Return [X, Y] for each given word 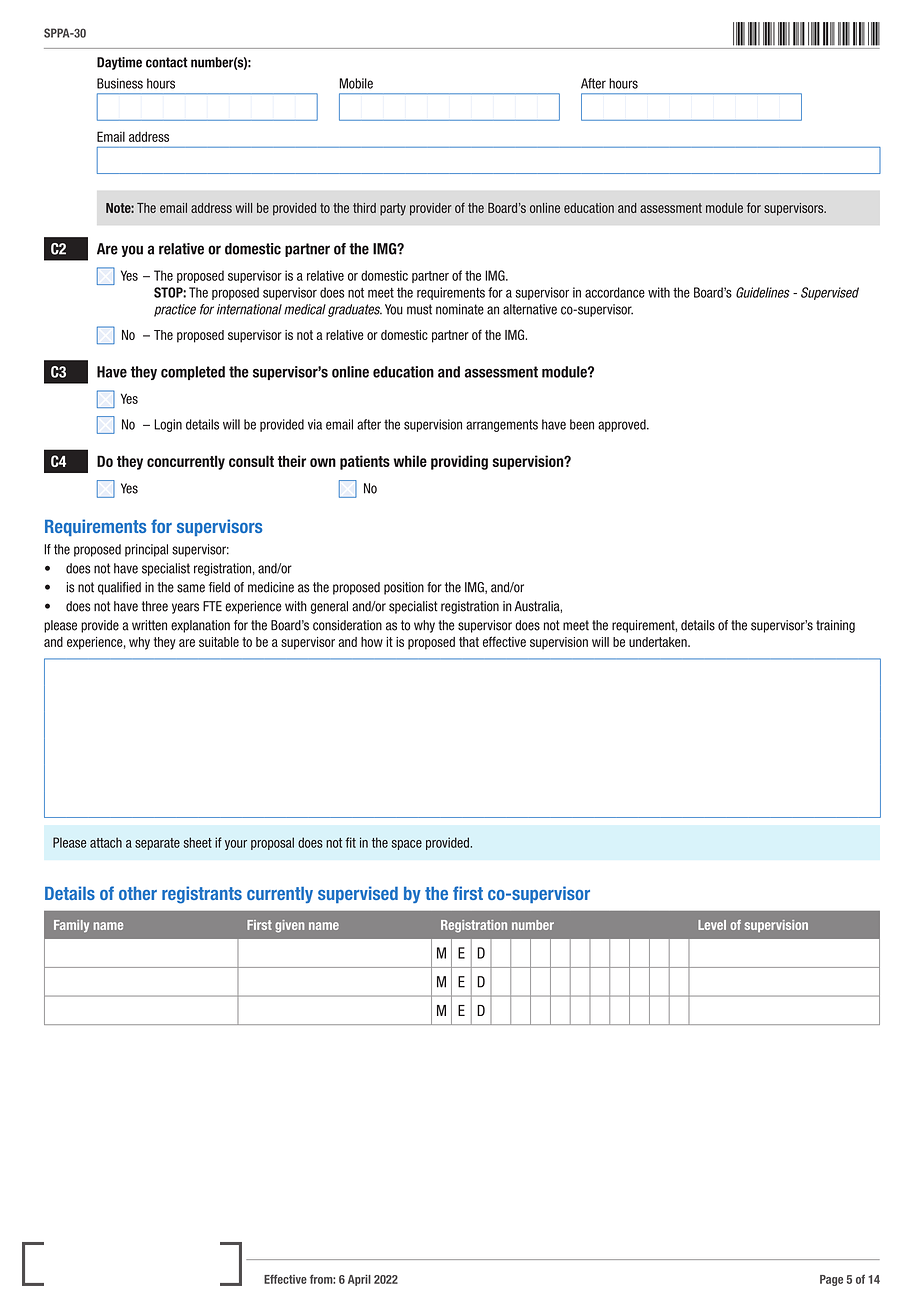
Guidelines [763, 292]
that [469, 642]
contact [167, 62]
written [149, 625]
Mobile [356, 83]
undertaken [659, 642]
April [359, 1280]
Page [831, 1280]
